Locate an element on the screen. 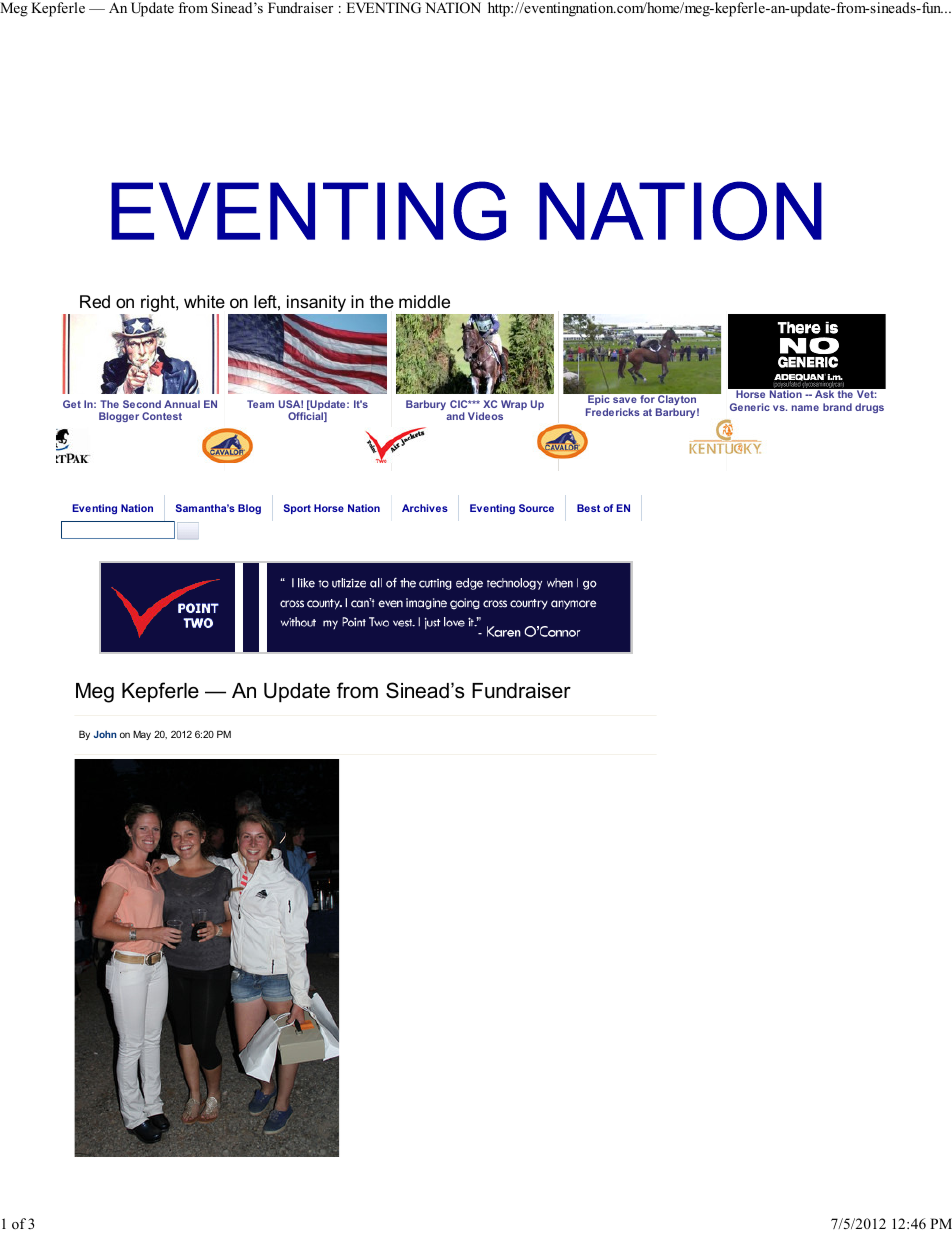 Image resolution: width=952 pixels, height=1233 pixels. middle is located at coordinates (424, 301).
